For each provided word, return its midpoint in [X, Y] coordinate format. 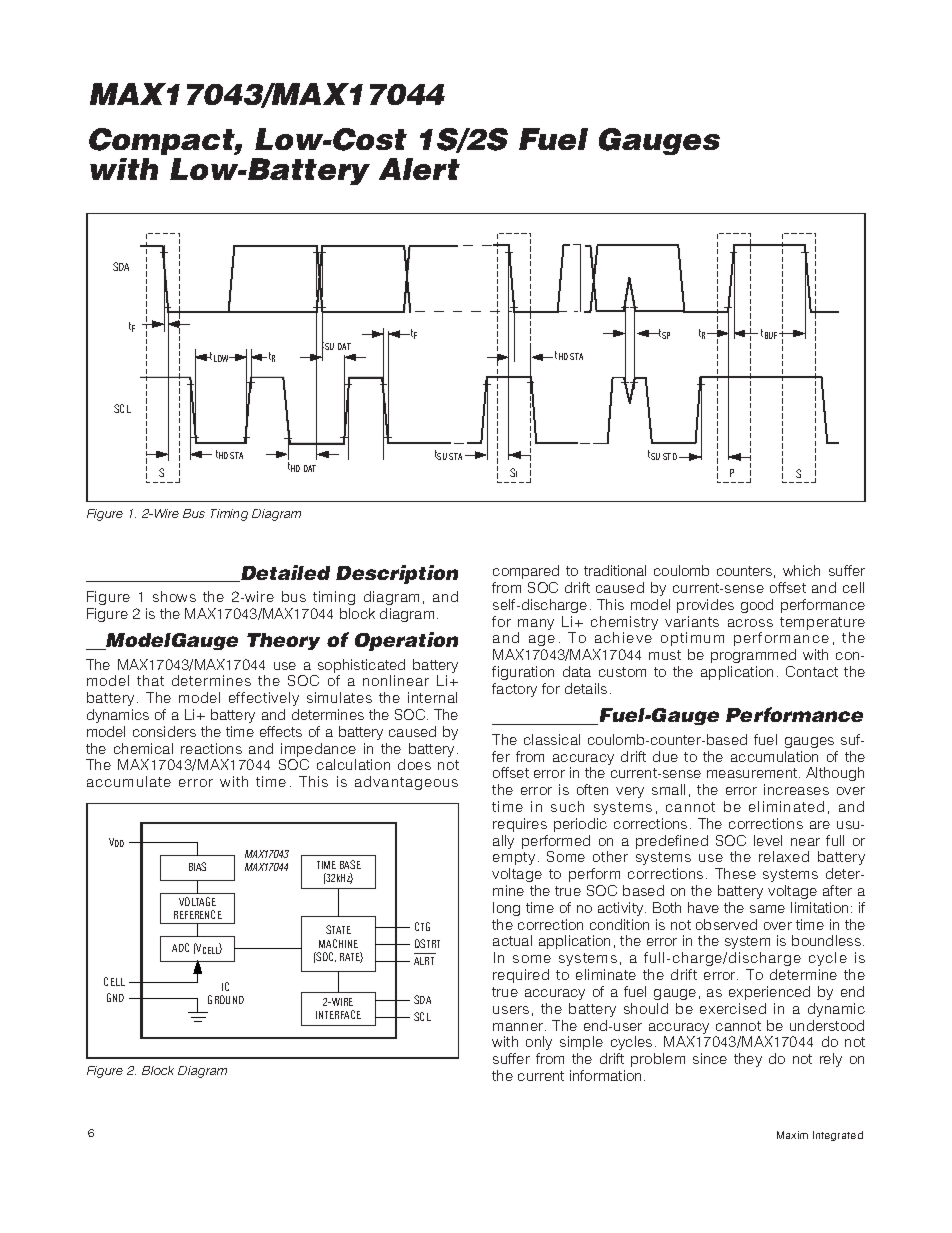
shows [174, 596]
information [605, 1075]
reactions [211, 748]
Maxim [792, 1135]
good [757, 606]
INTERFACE [338, 1014]
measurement [753, 773]
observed [726, 924]
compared [526, 572]
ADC [180, 947]
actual [512, 940]
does [414, 764]
